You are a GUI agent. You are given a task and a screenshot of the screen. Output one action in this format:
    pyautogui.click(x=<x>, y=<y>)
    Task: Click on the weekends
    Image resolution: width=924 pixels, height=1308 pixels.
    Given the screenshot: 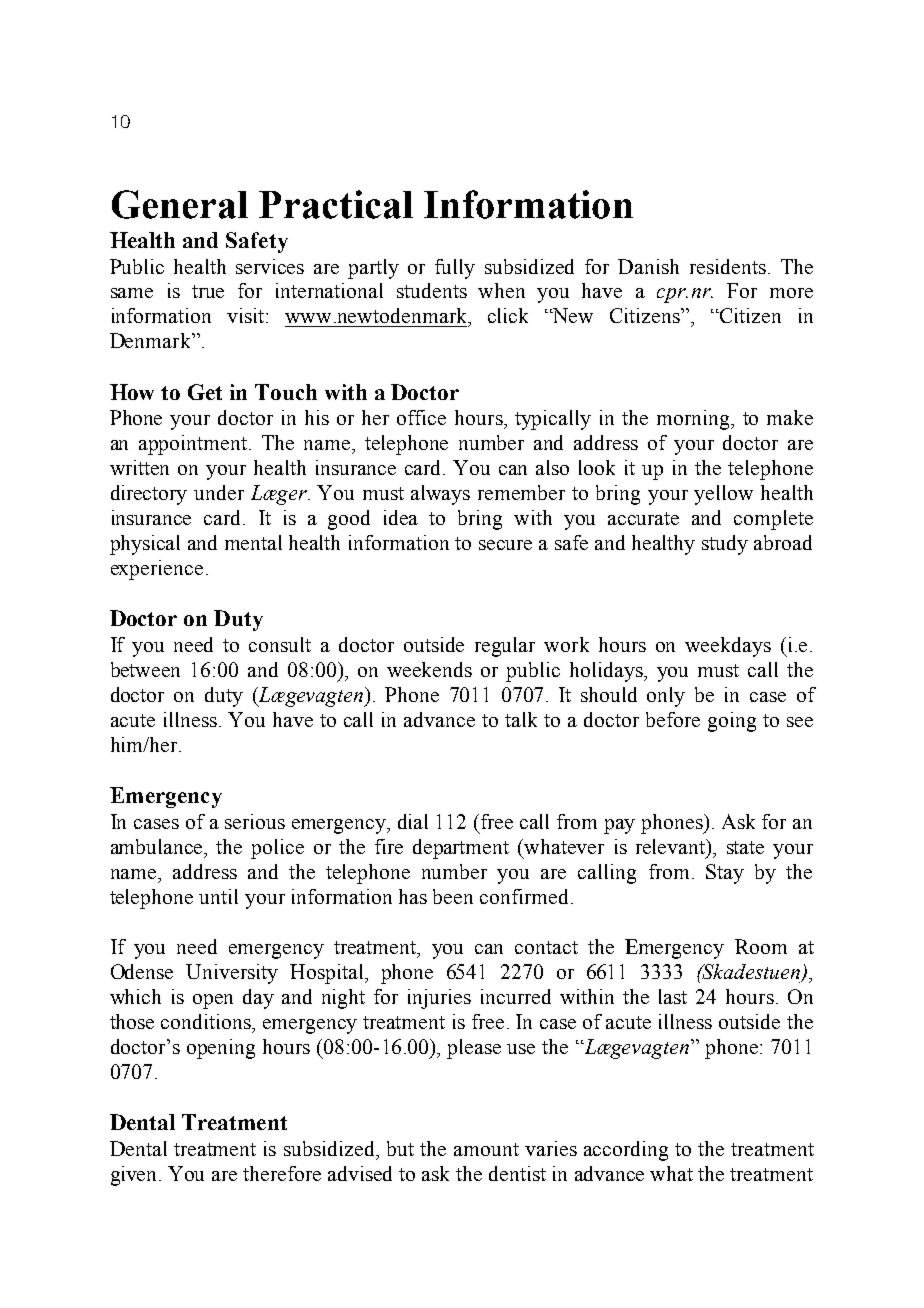 What is the action you would take?
    pyautogui.click(x=429, y=669)
